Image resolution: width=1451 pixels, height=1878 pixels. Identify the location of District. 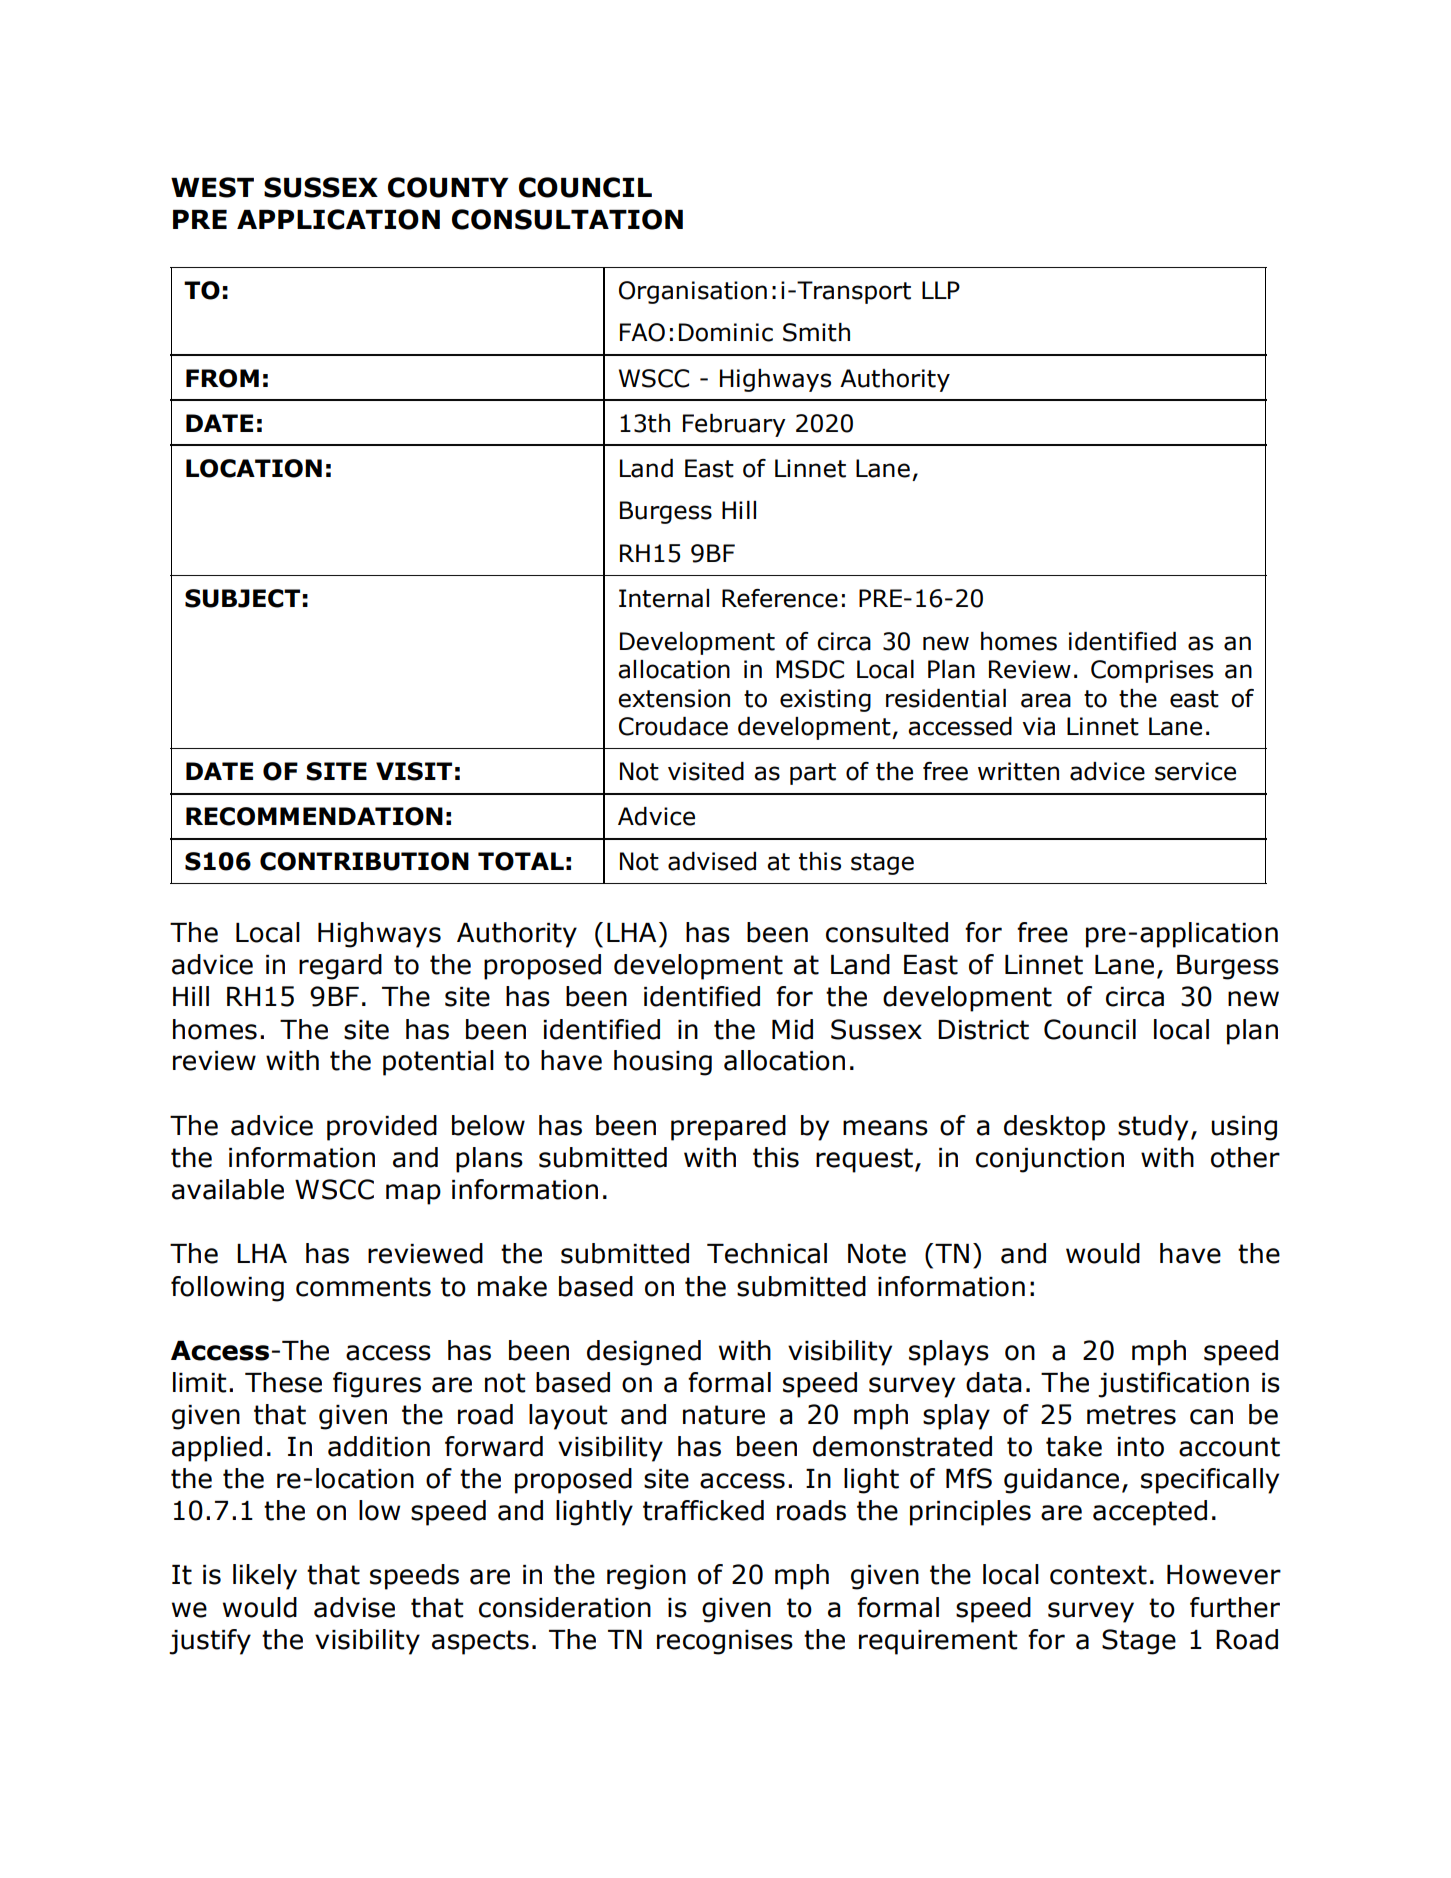
(983, 1030).
